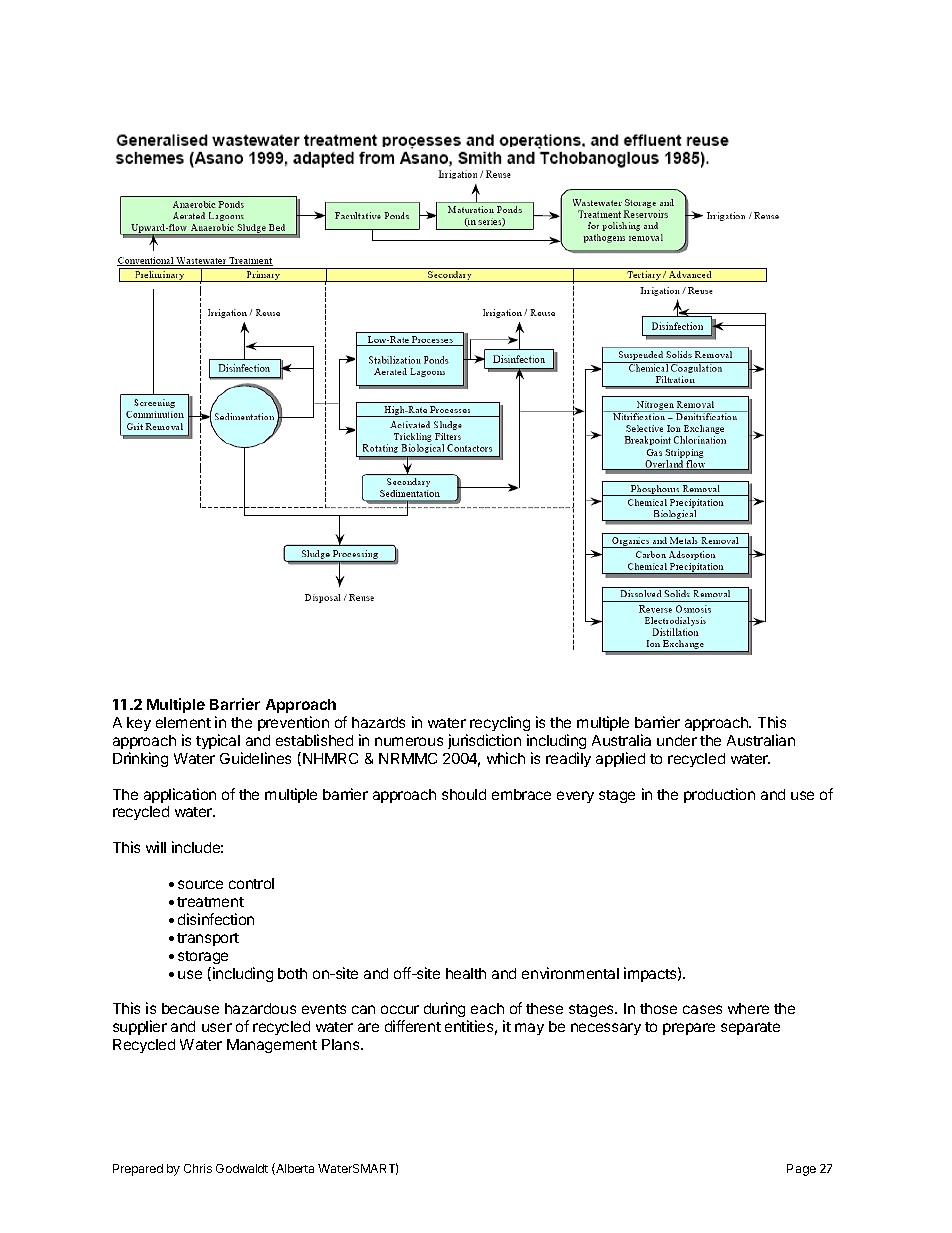 The height and width of the page is (1233, 952). I want to click on jurisdiction, so click(484, 741).
